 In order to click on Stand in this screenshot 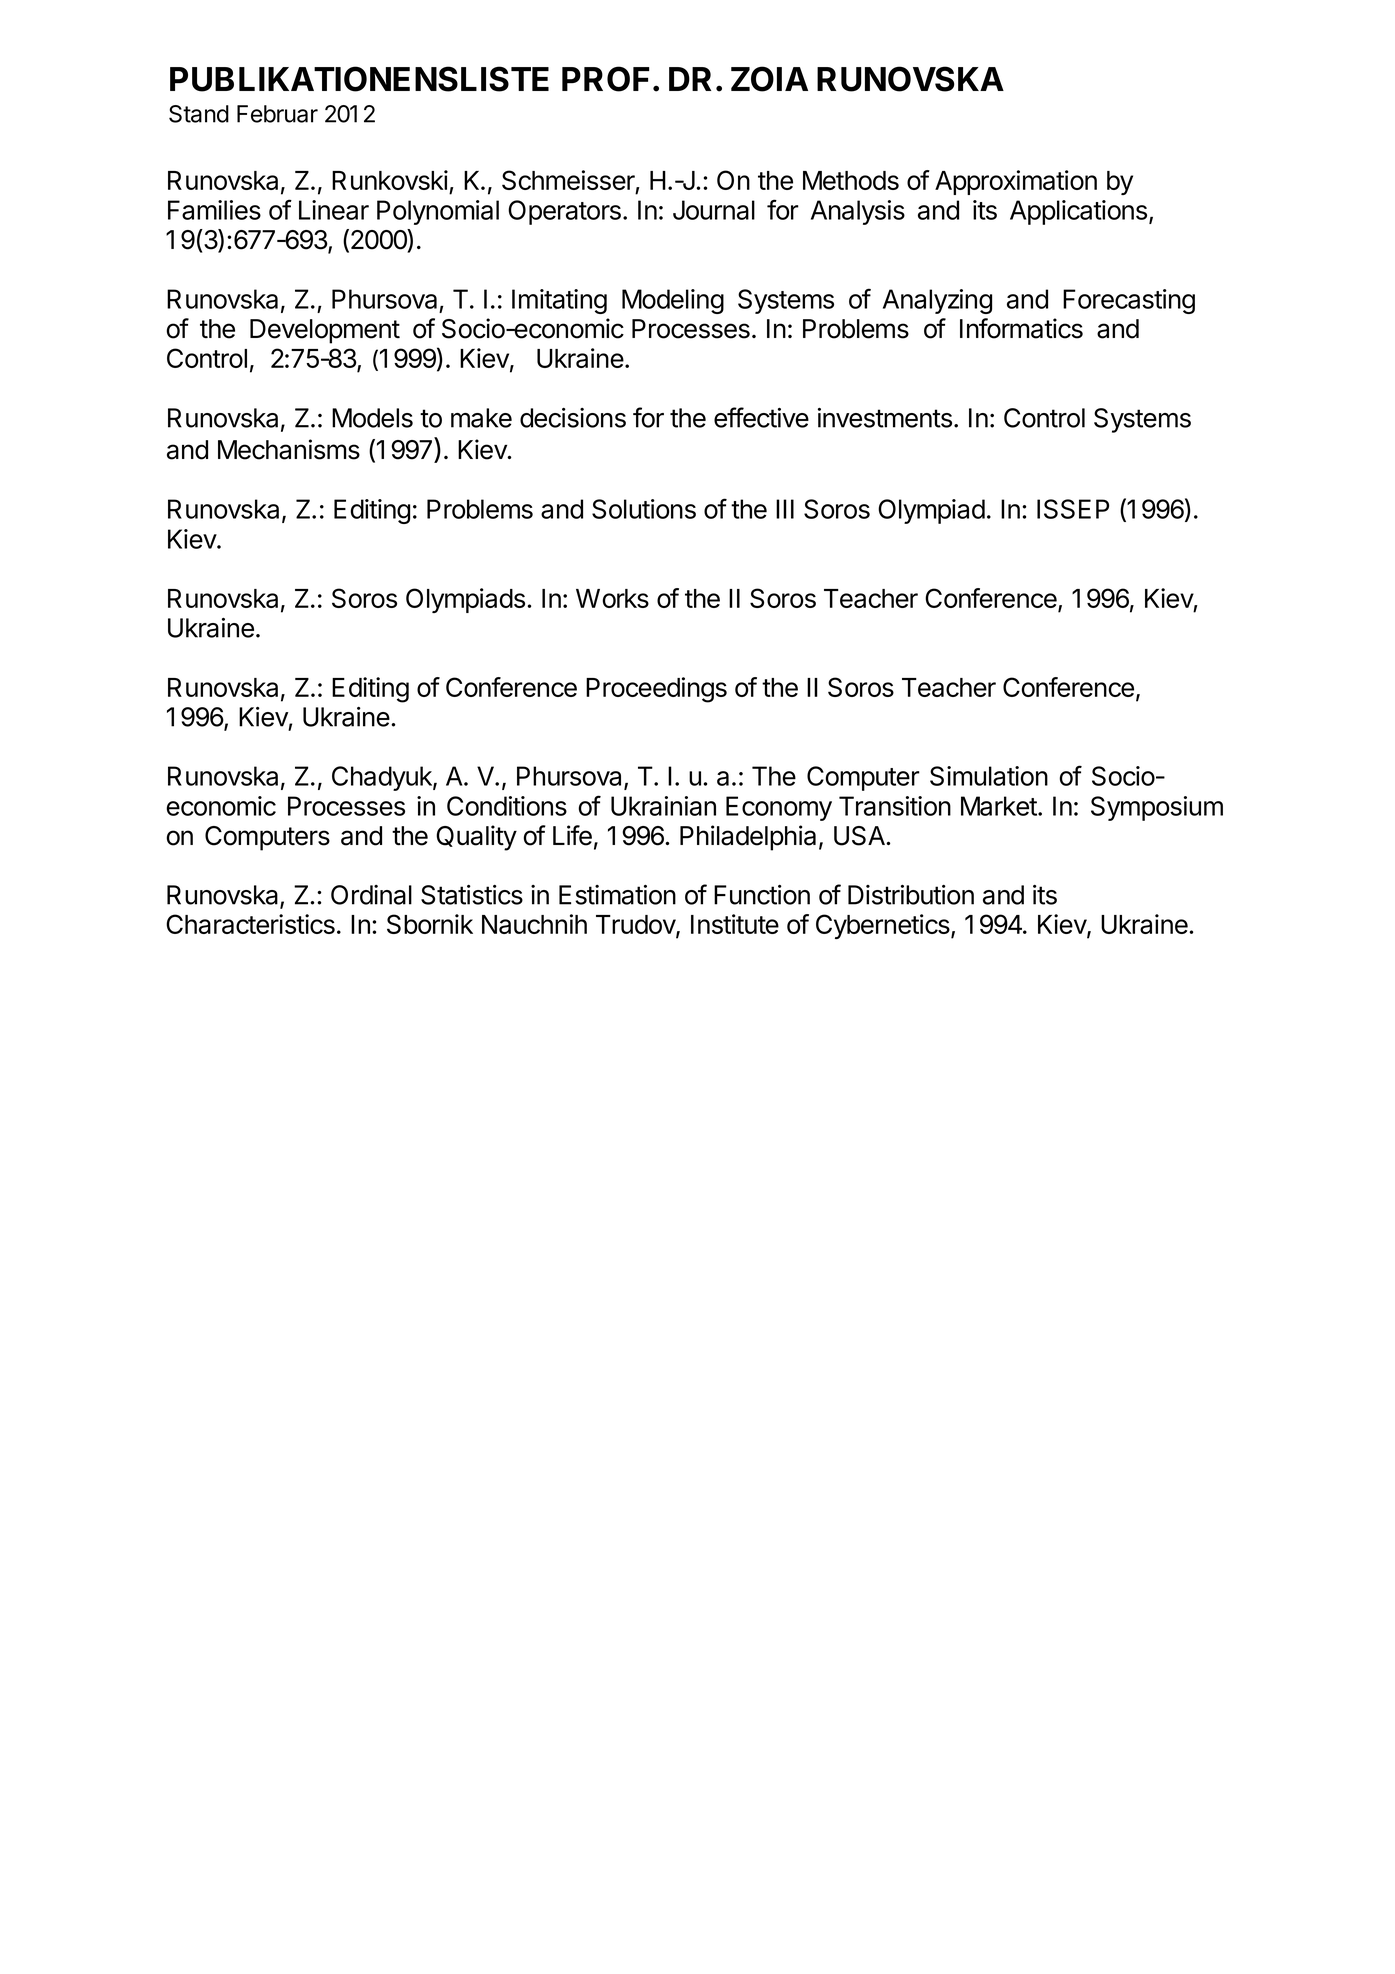, I will do `click(199, 114)`.
